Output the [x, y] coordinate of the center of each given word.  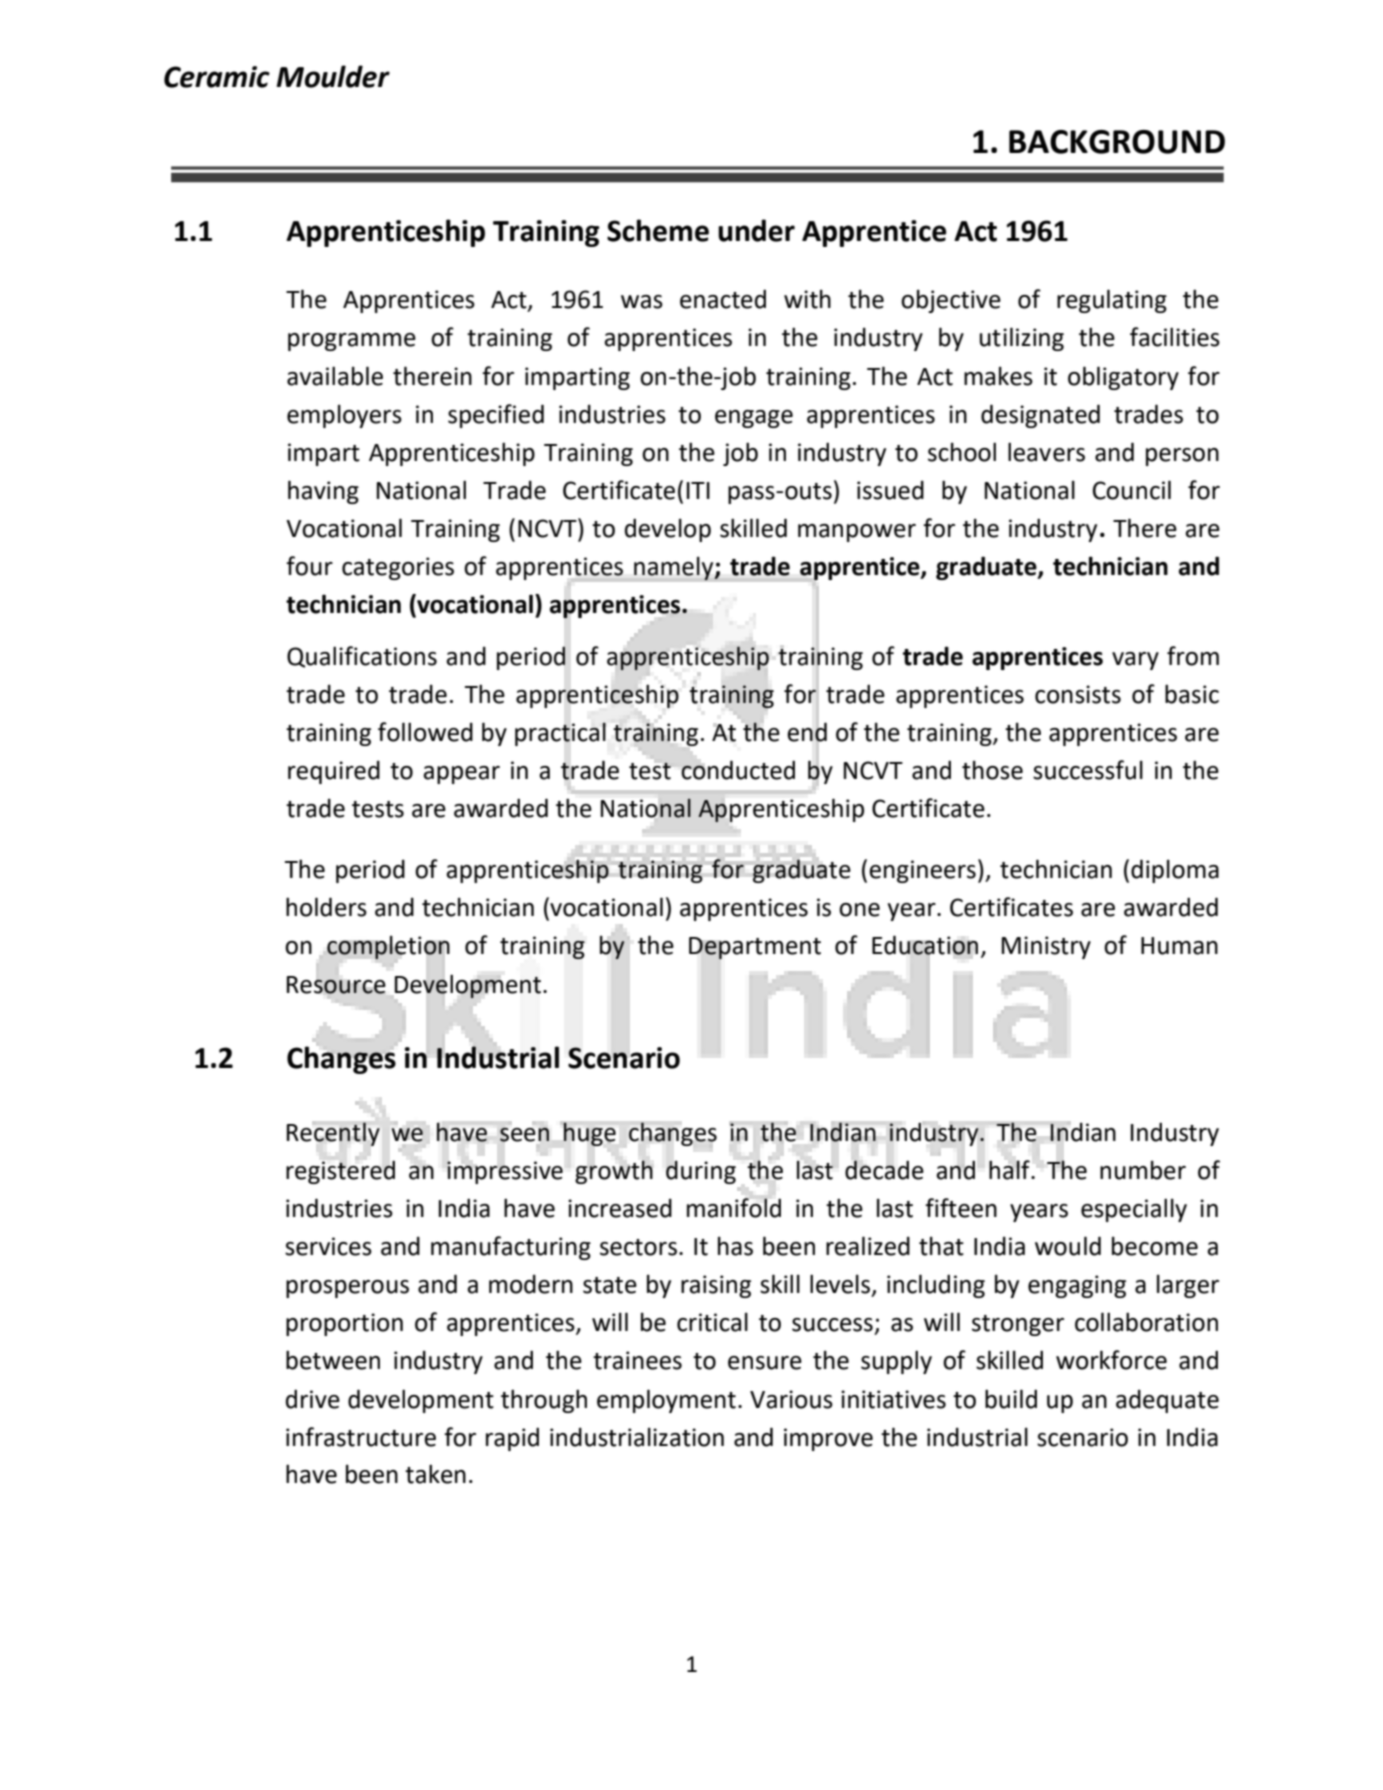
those [992, 770]
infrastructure [361, 1437]
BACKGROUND [1117, 142]
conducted [738, 770]
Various [791, 1399]
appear [461, 775]
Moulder [333, 76]
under [756, 230]
